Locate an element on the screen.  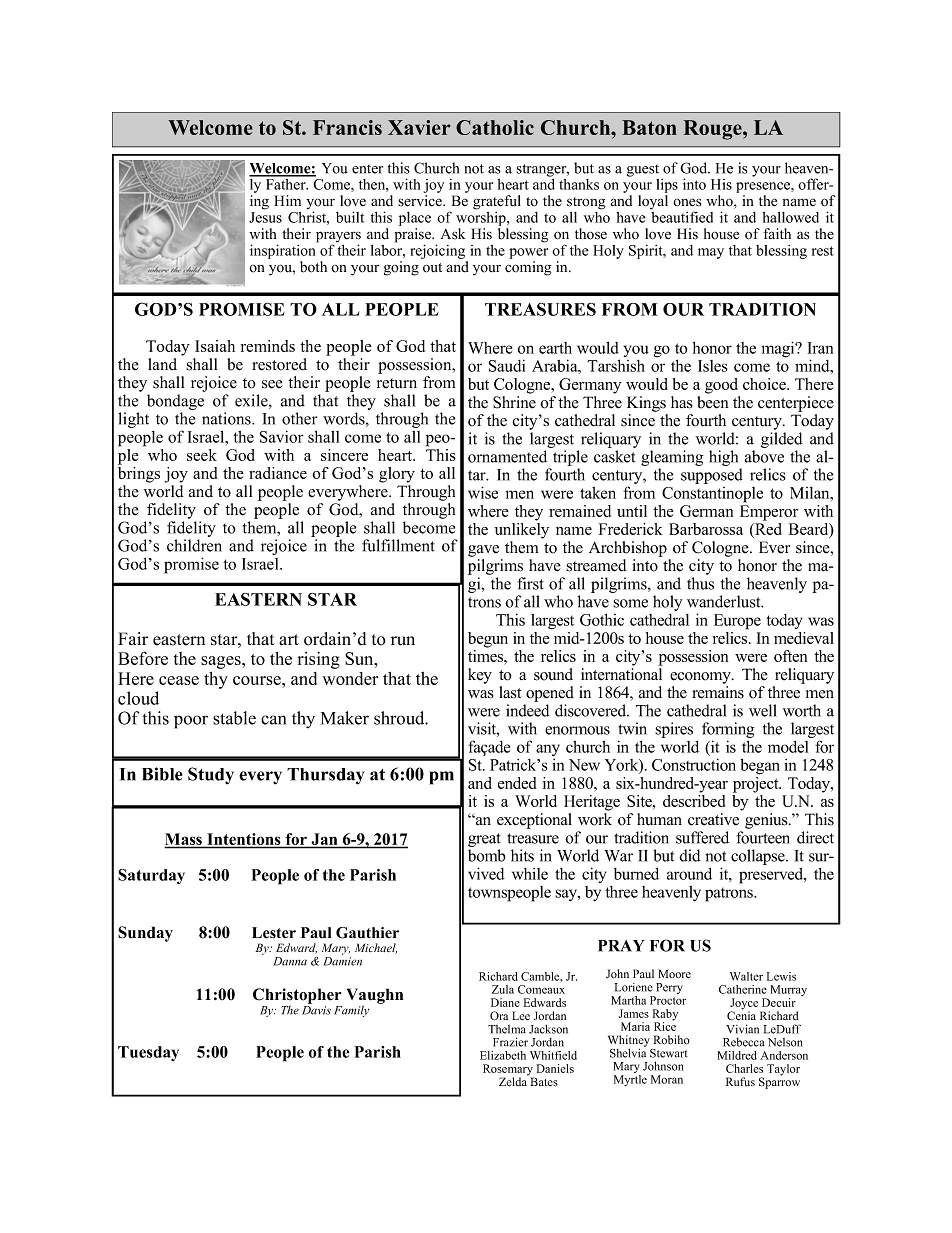
Tuesday is located at coordinates (148, 1053).
